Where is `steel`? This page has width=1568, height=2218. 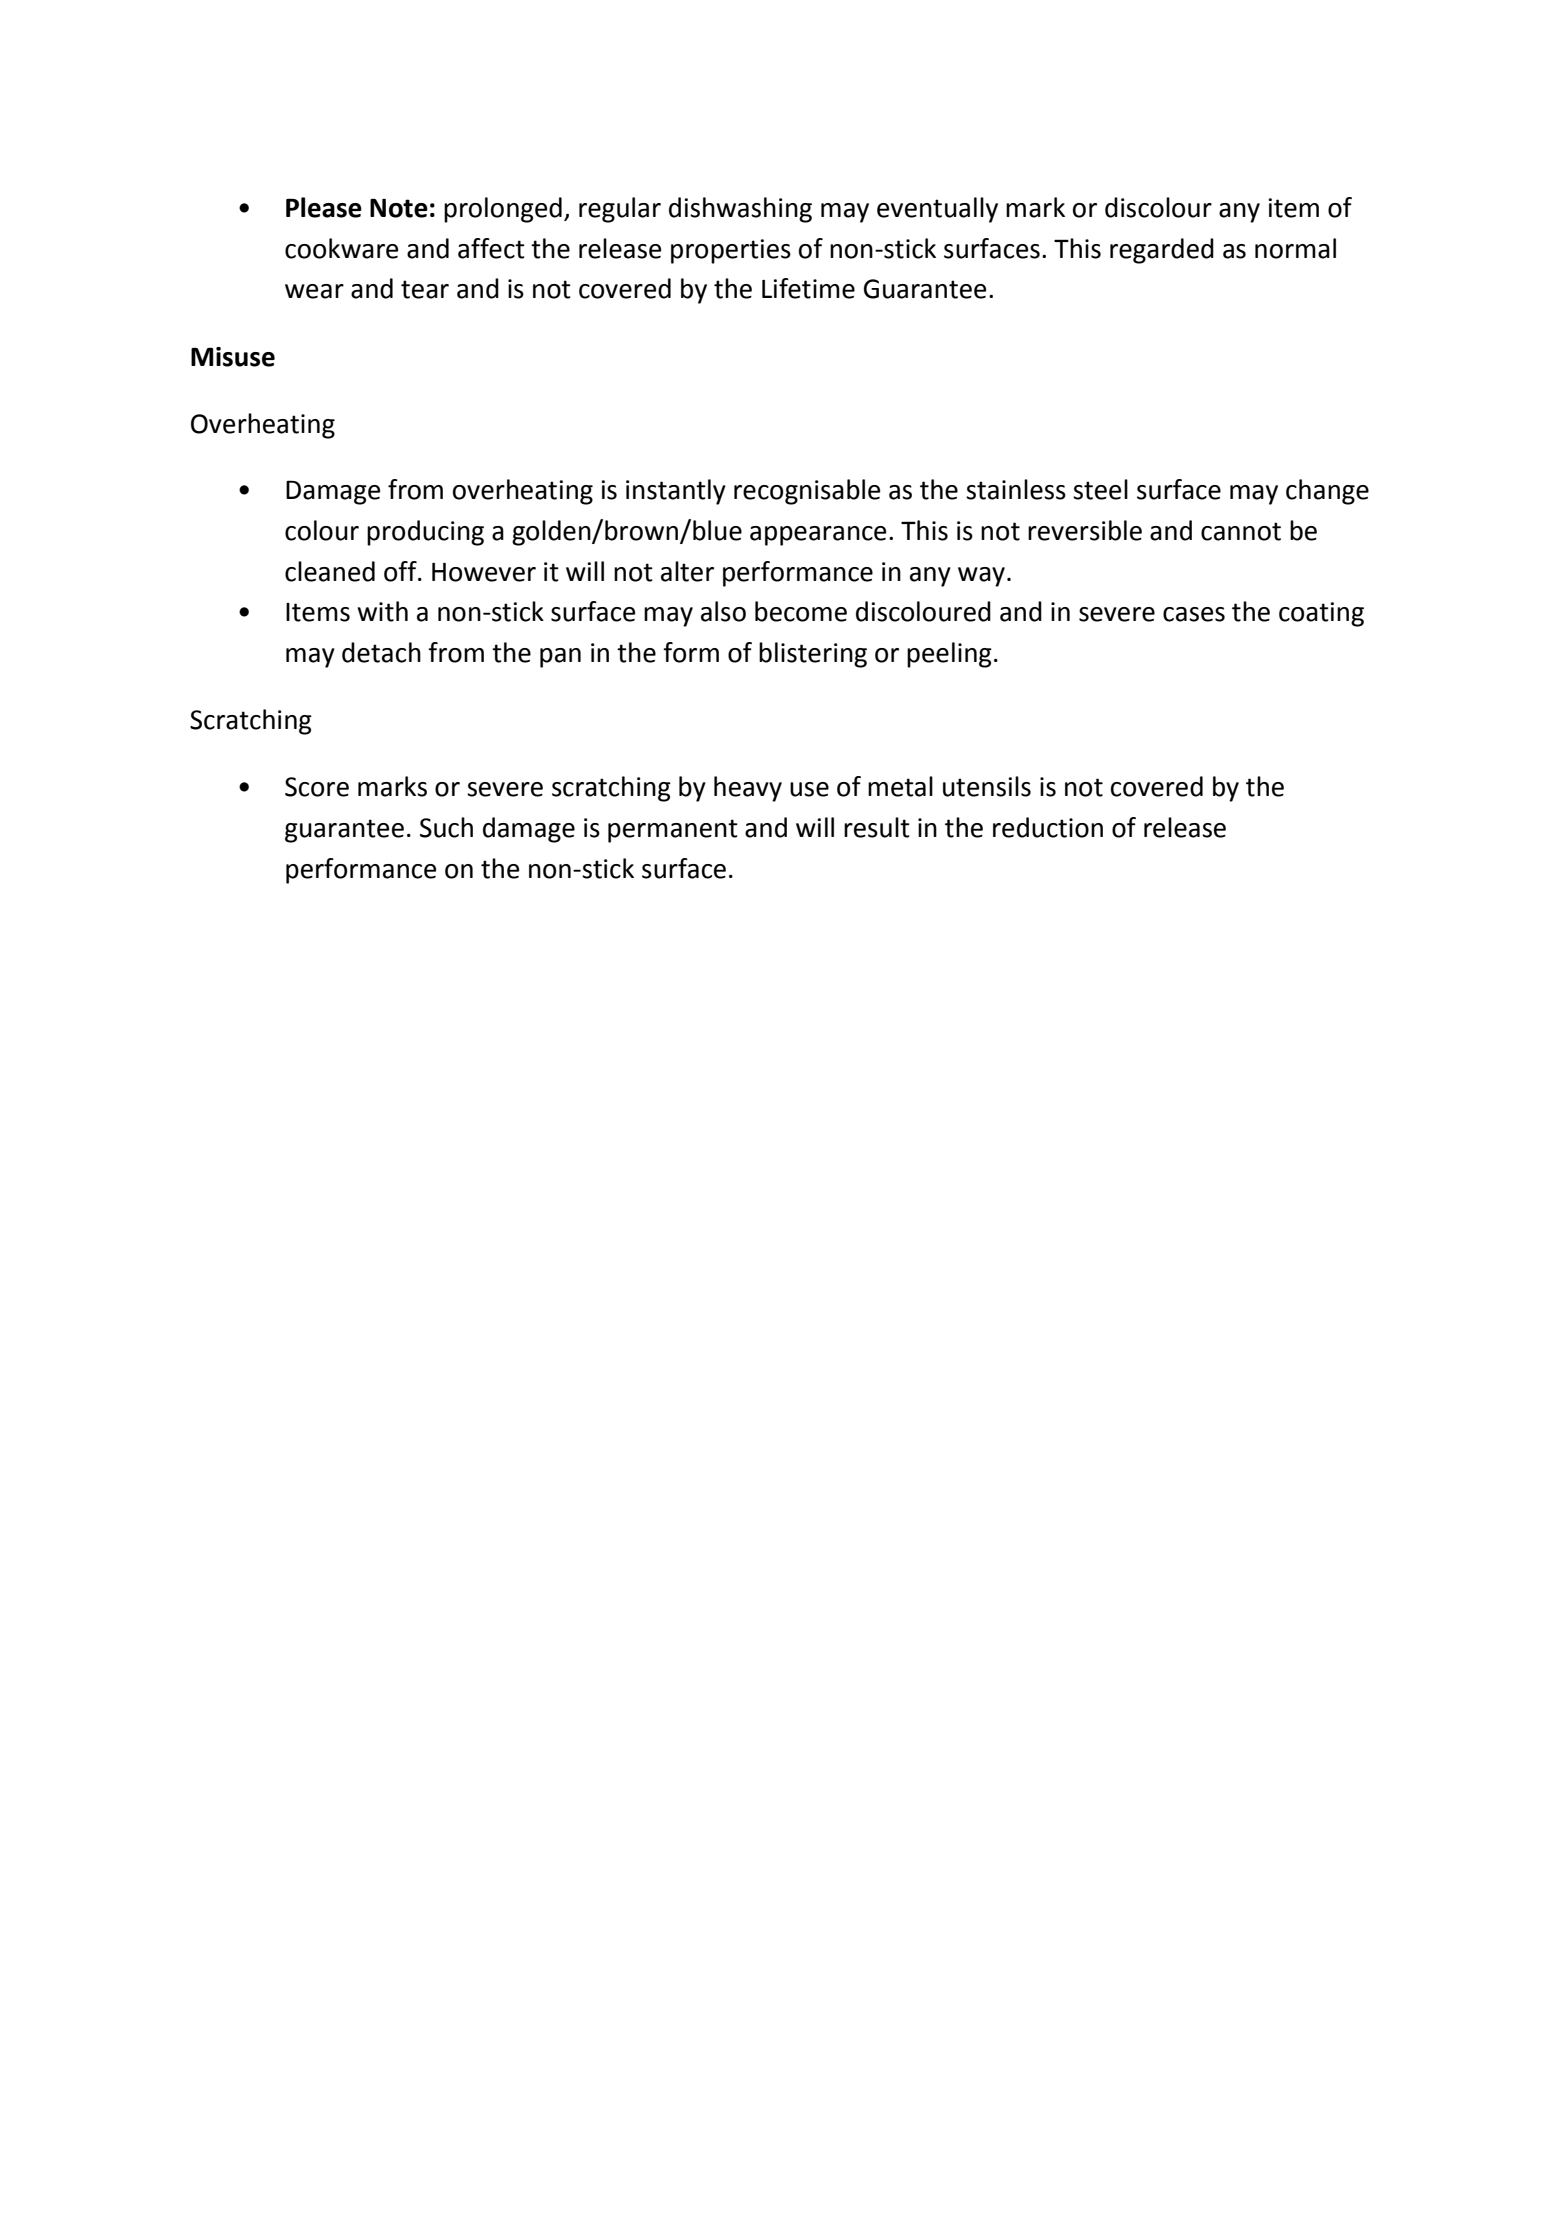
steel is located at coordinates (1100, 489).
